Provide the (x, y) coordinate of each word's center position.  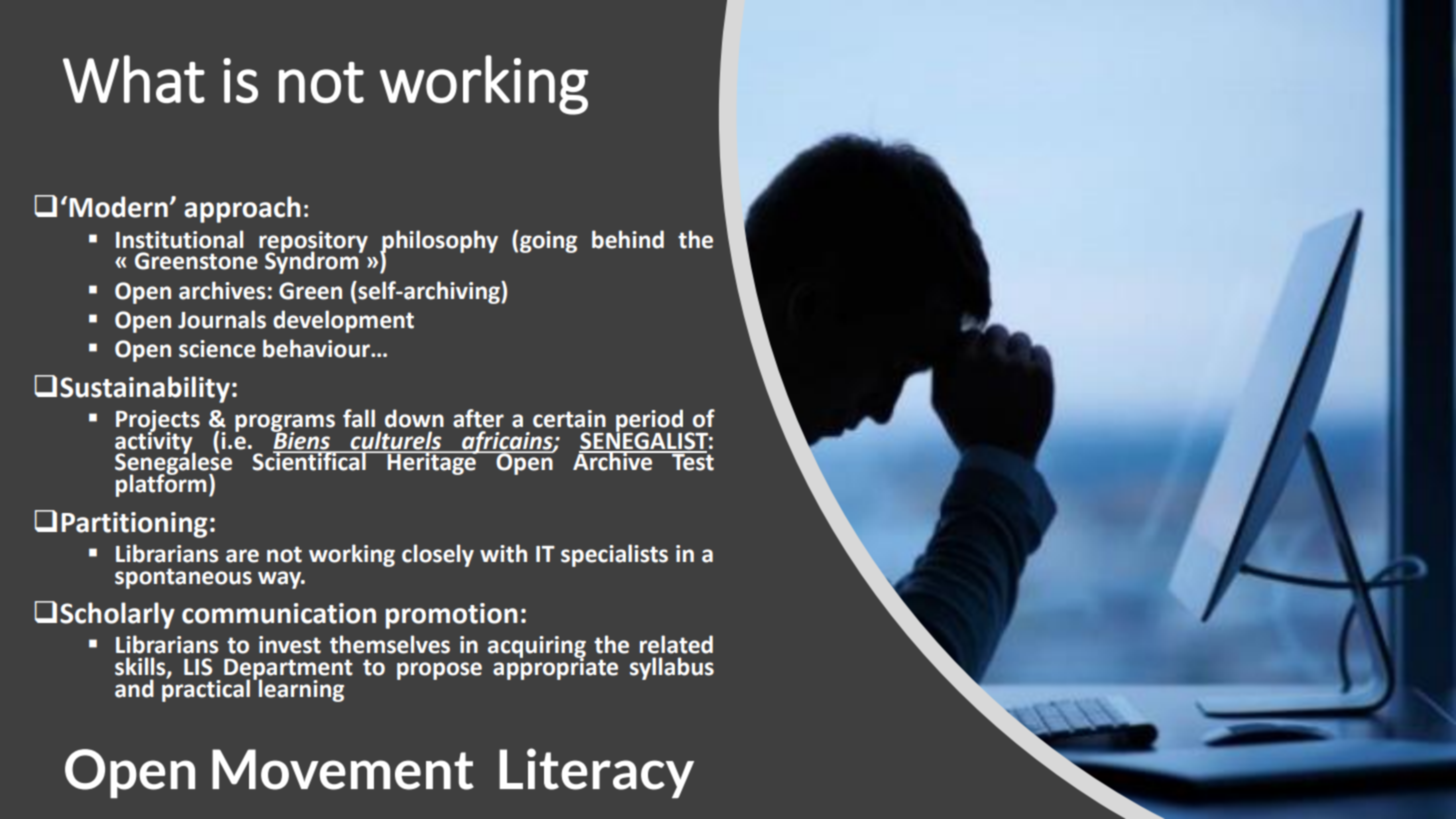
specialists (614, 555)
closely (438, 555)
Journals (222, 319)
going (548, 242)
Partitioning (134, 525)
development (343, 321)
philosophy (439, 242)
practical (206, 689)
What (134, 79)
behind (628, 239)
